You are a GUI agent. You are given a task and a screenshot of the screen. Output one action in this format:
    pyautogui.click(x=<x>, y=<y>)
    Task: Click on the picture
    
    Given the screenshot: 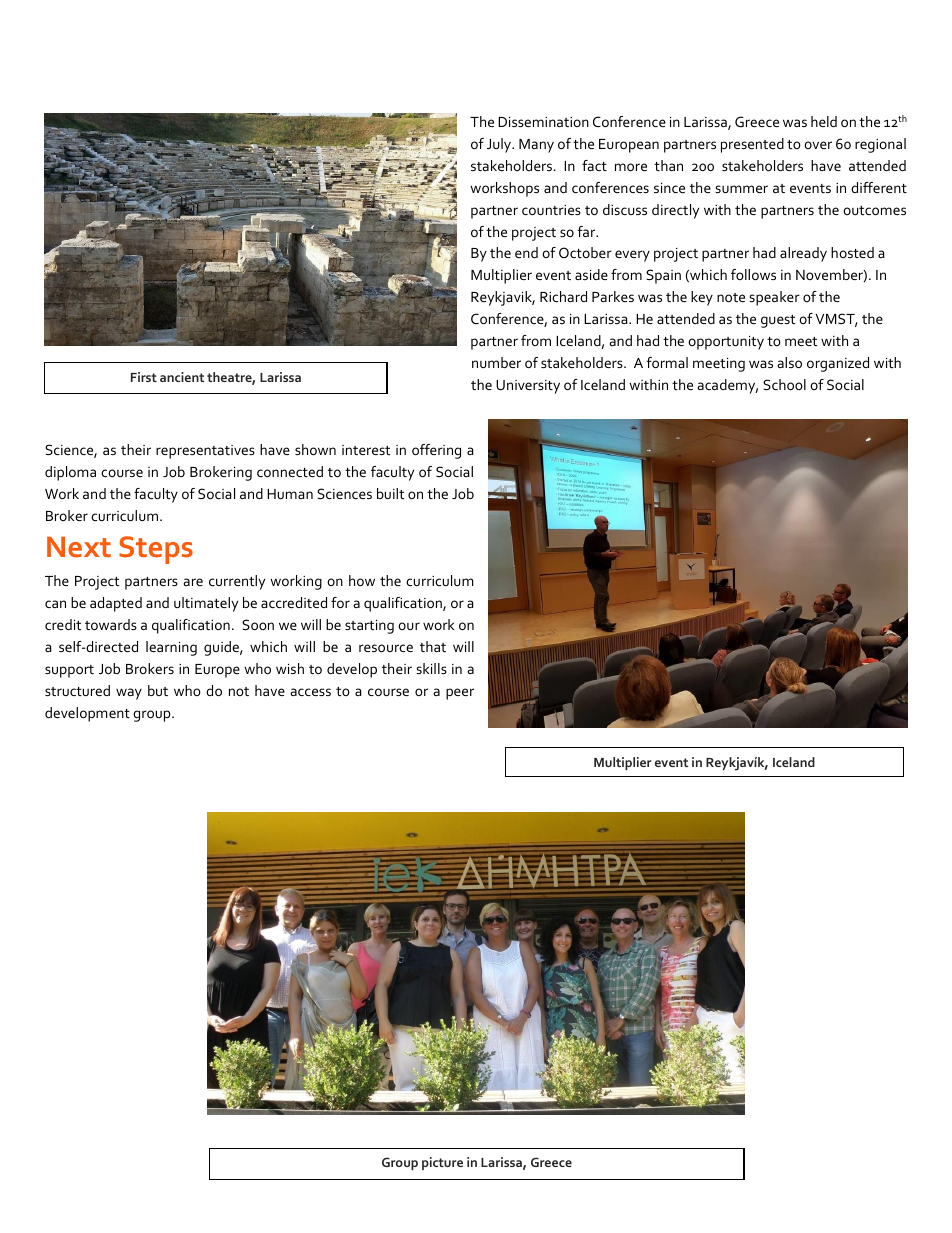 What is the action you would take?
    pyautogui.click(x=442, y=1163)
